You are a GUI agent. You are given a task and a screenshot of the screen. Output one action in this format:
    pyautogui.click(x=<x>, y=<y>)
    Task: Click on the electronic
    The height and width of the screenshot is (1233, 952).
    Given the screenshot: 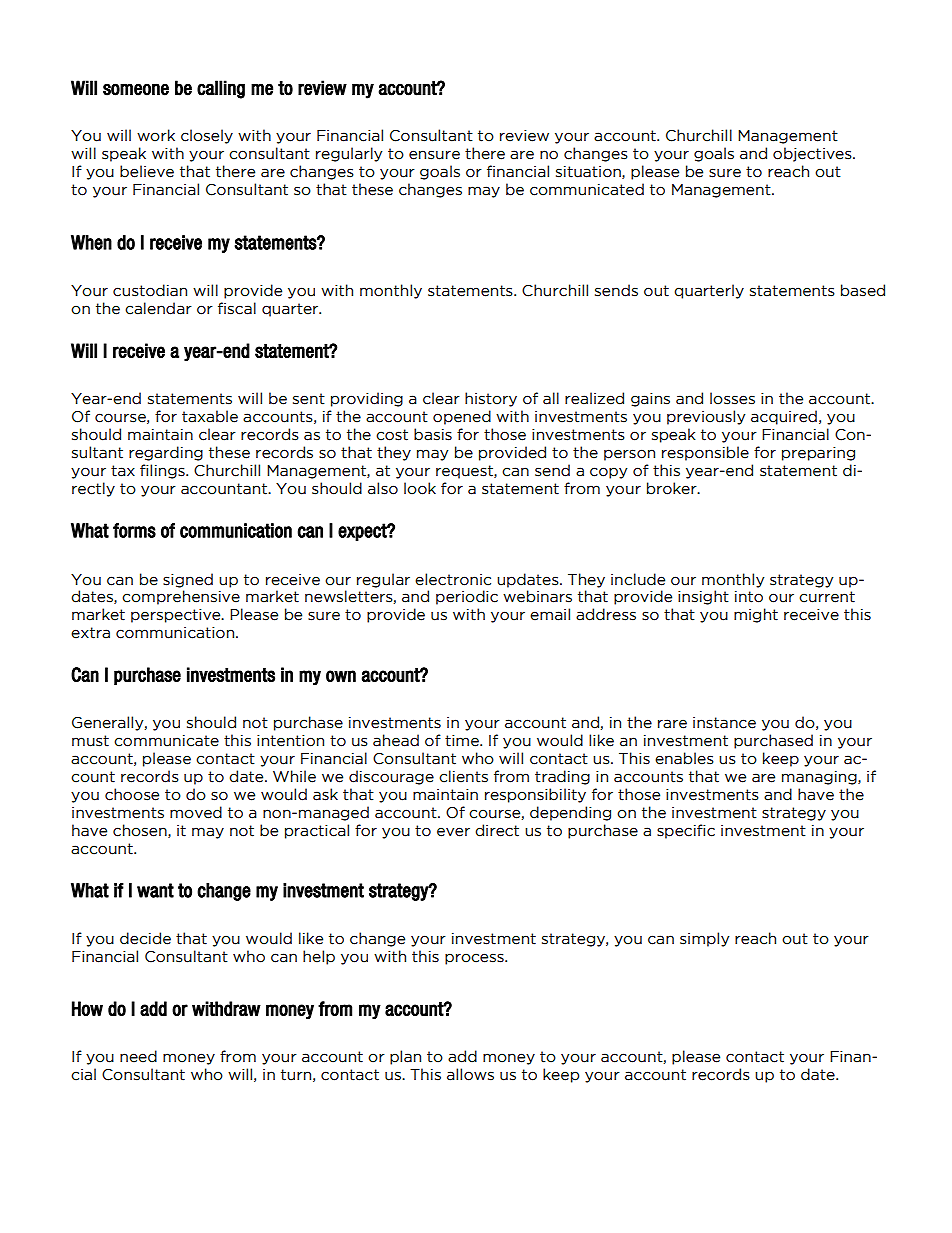 What is the action you would take?
    pyautogui.click(x=453, y=579)
